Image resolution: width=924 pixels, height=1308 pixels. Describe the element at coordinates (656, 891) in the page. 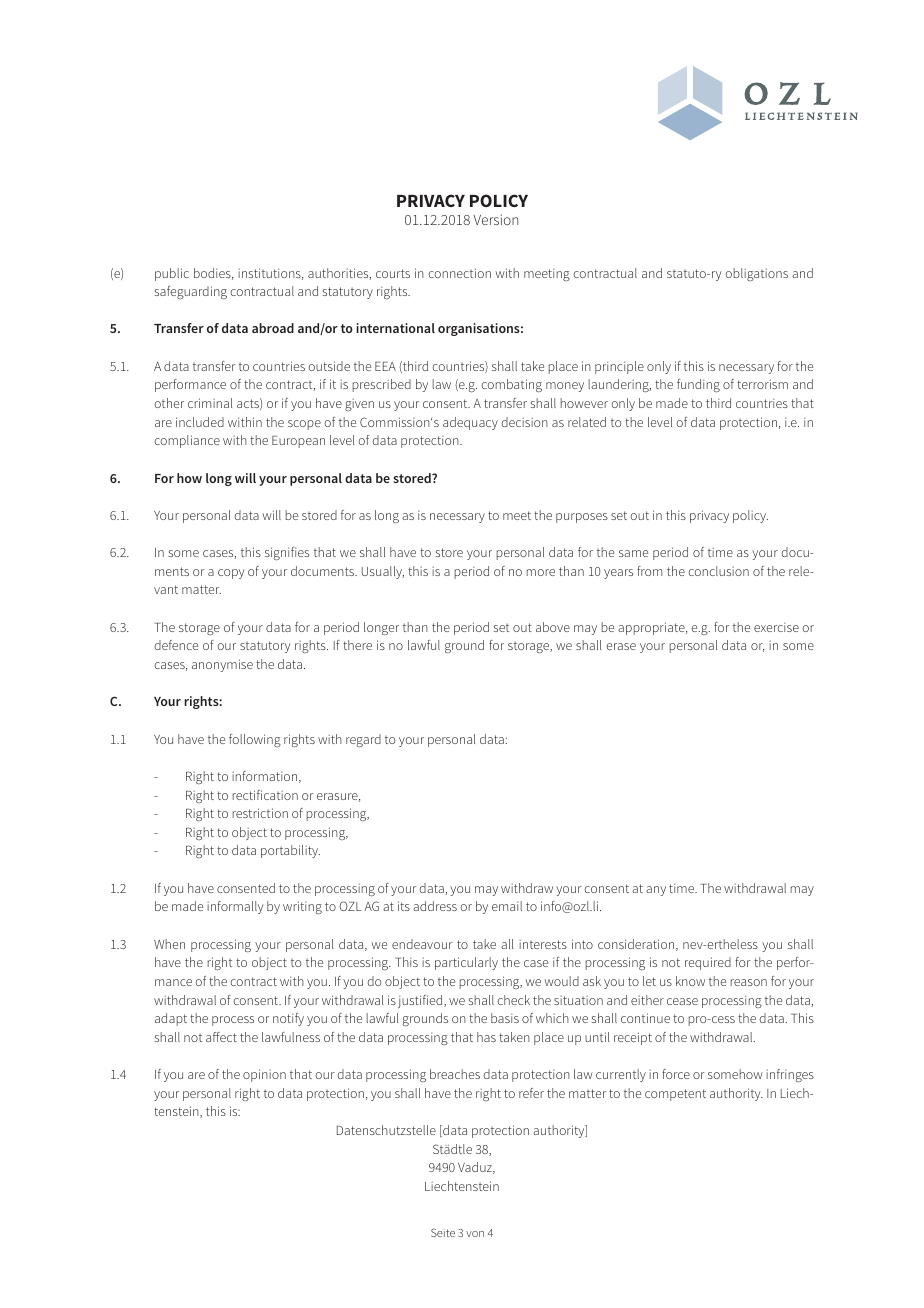

I see `any` at that location.
